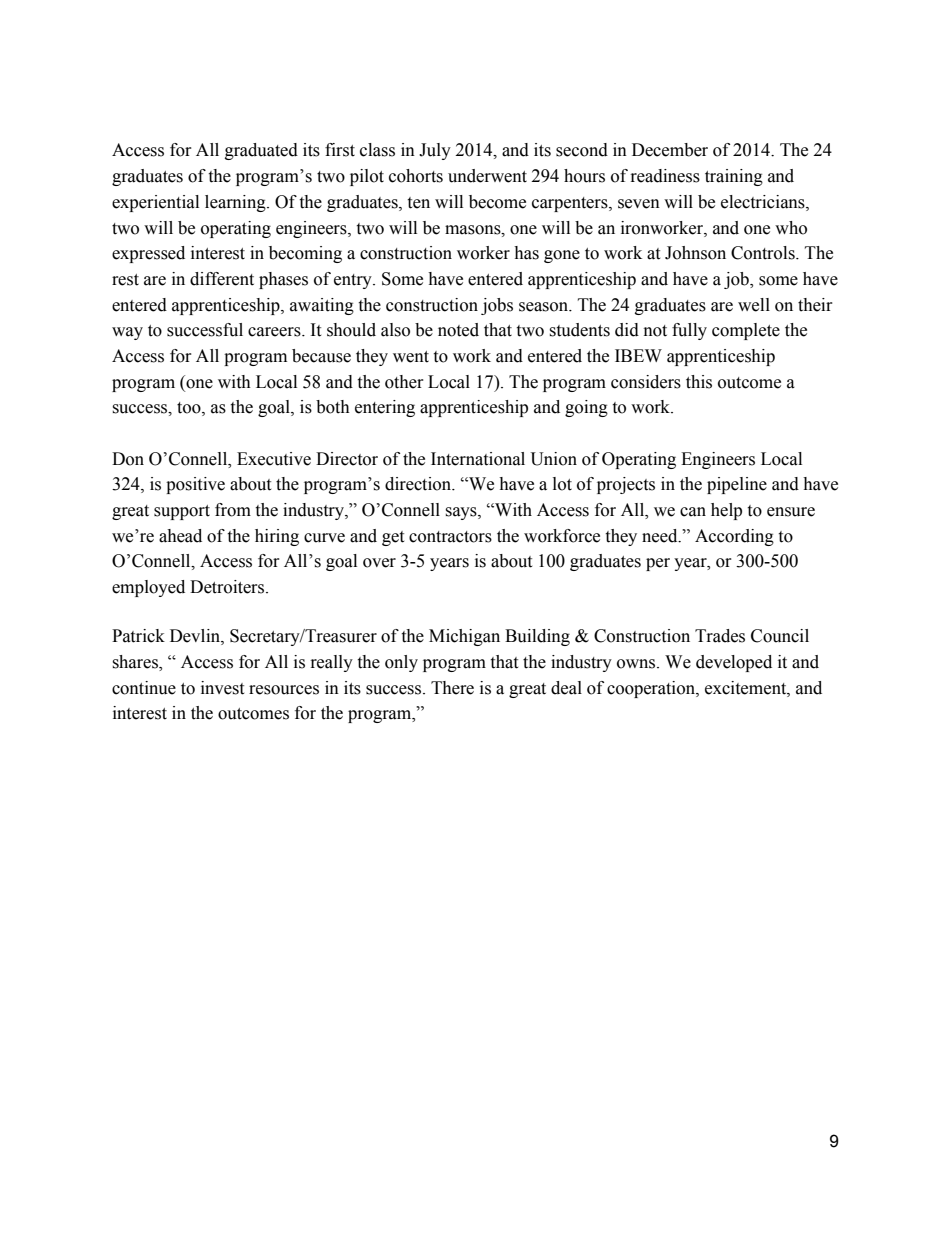 The width and height of the page is (952, 1233). What do you see at coordinates (699, 382) in the page?
I see `this` at bounding box center [699, 382].
